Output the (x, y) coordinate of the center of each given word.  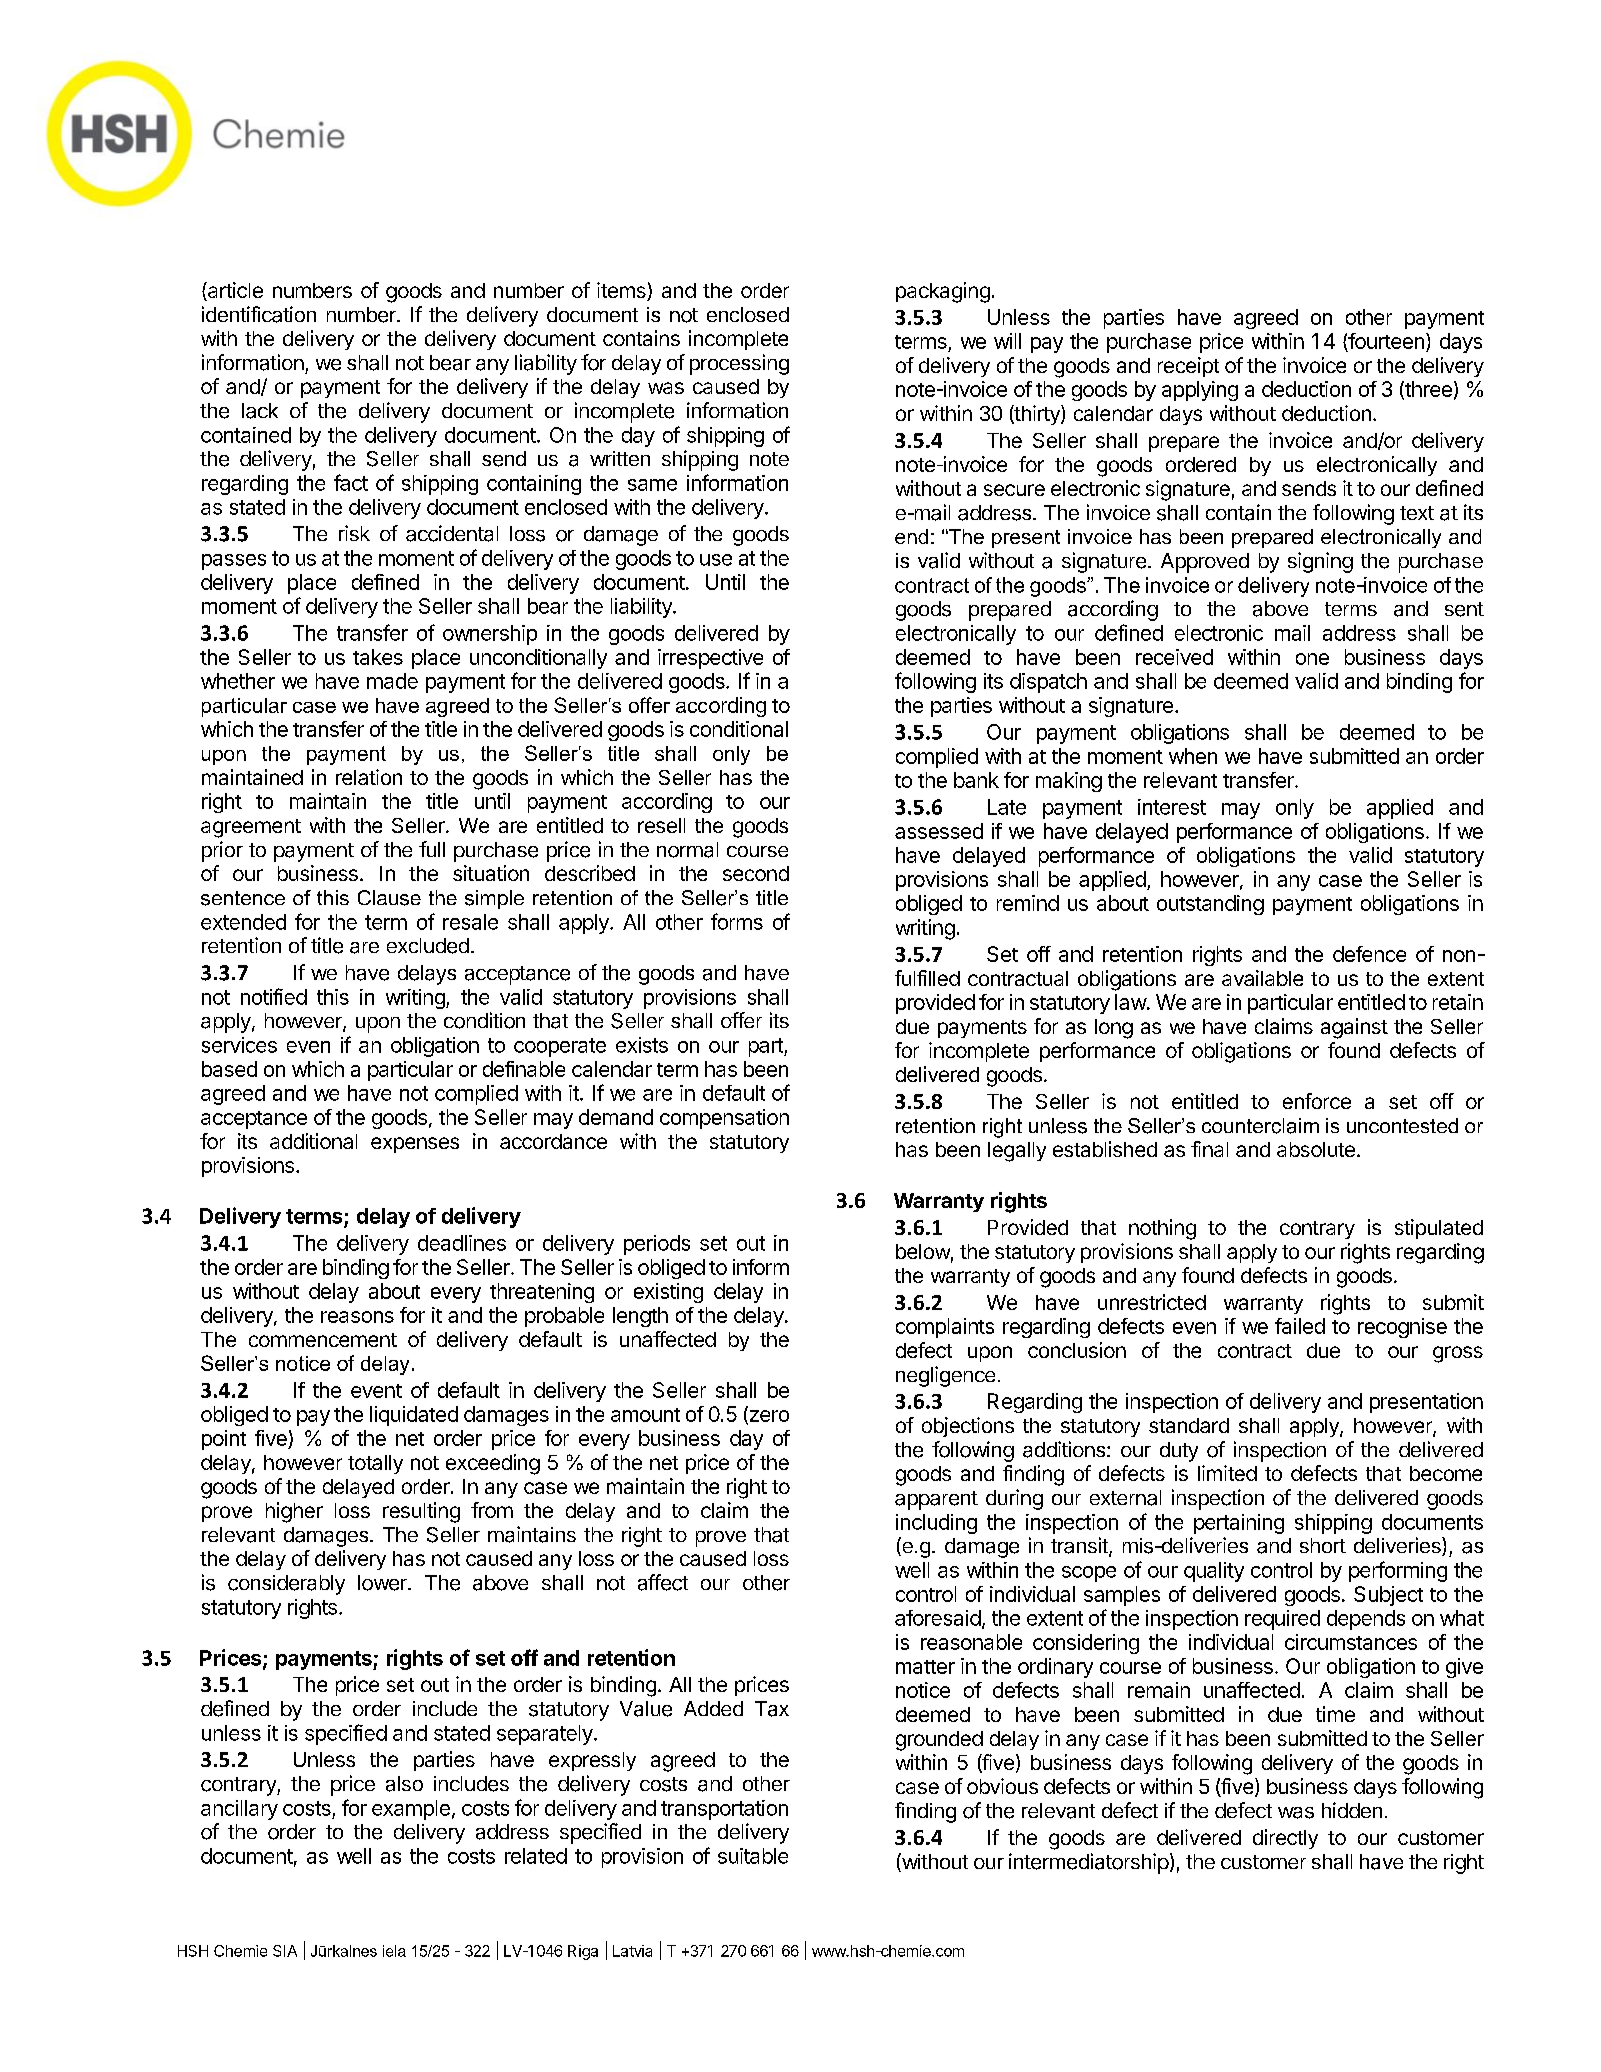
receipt (1188, 367)
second (756, 873)
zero (768, 1417)
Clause (389, 898)
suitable (753, 1856)
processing (739, 364)
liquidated (414, 1416)
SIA (285, 1951)
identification (259, 314)
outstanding (1210, 905)
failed (1300, 1326)
